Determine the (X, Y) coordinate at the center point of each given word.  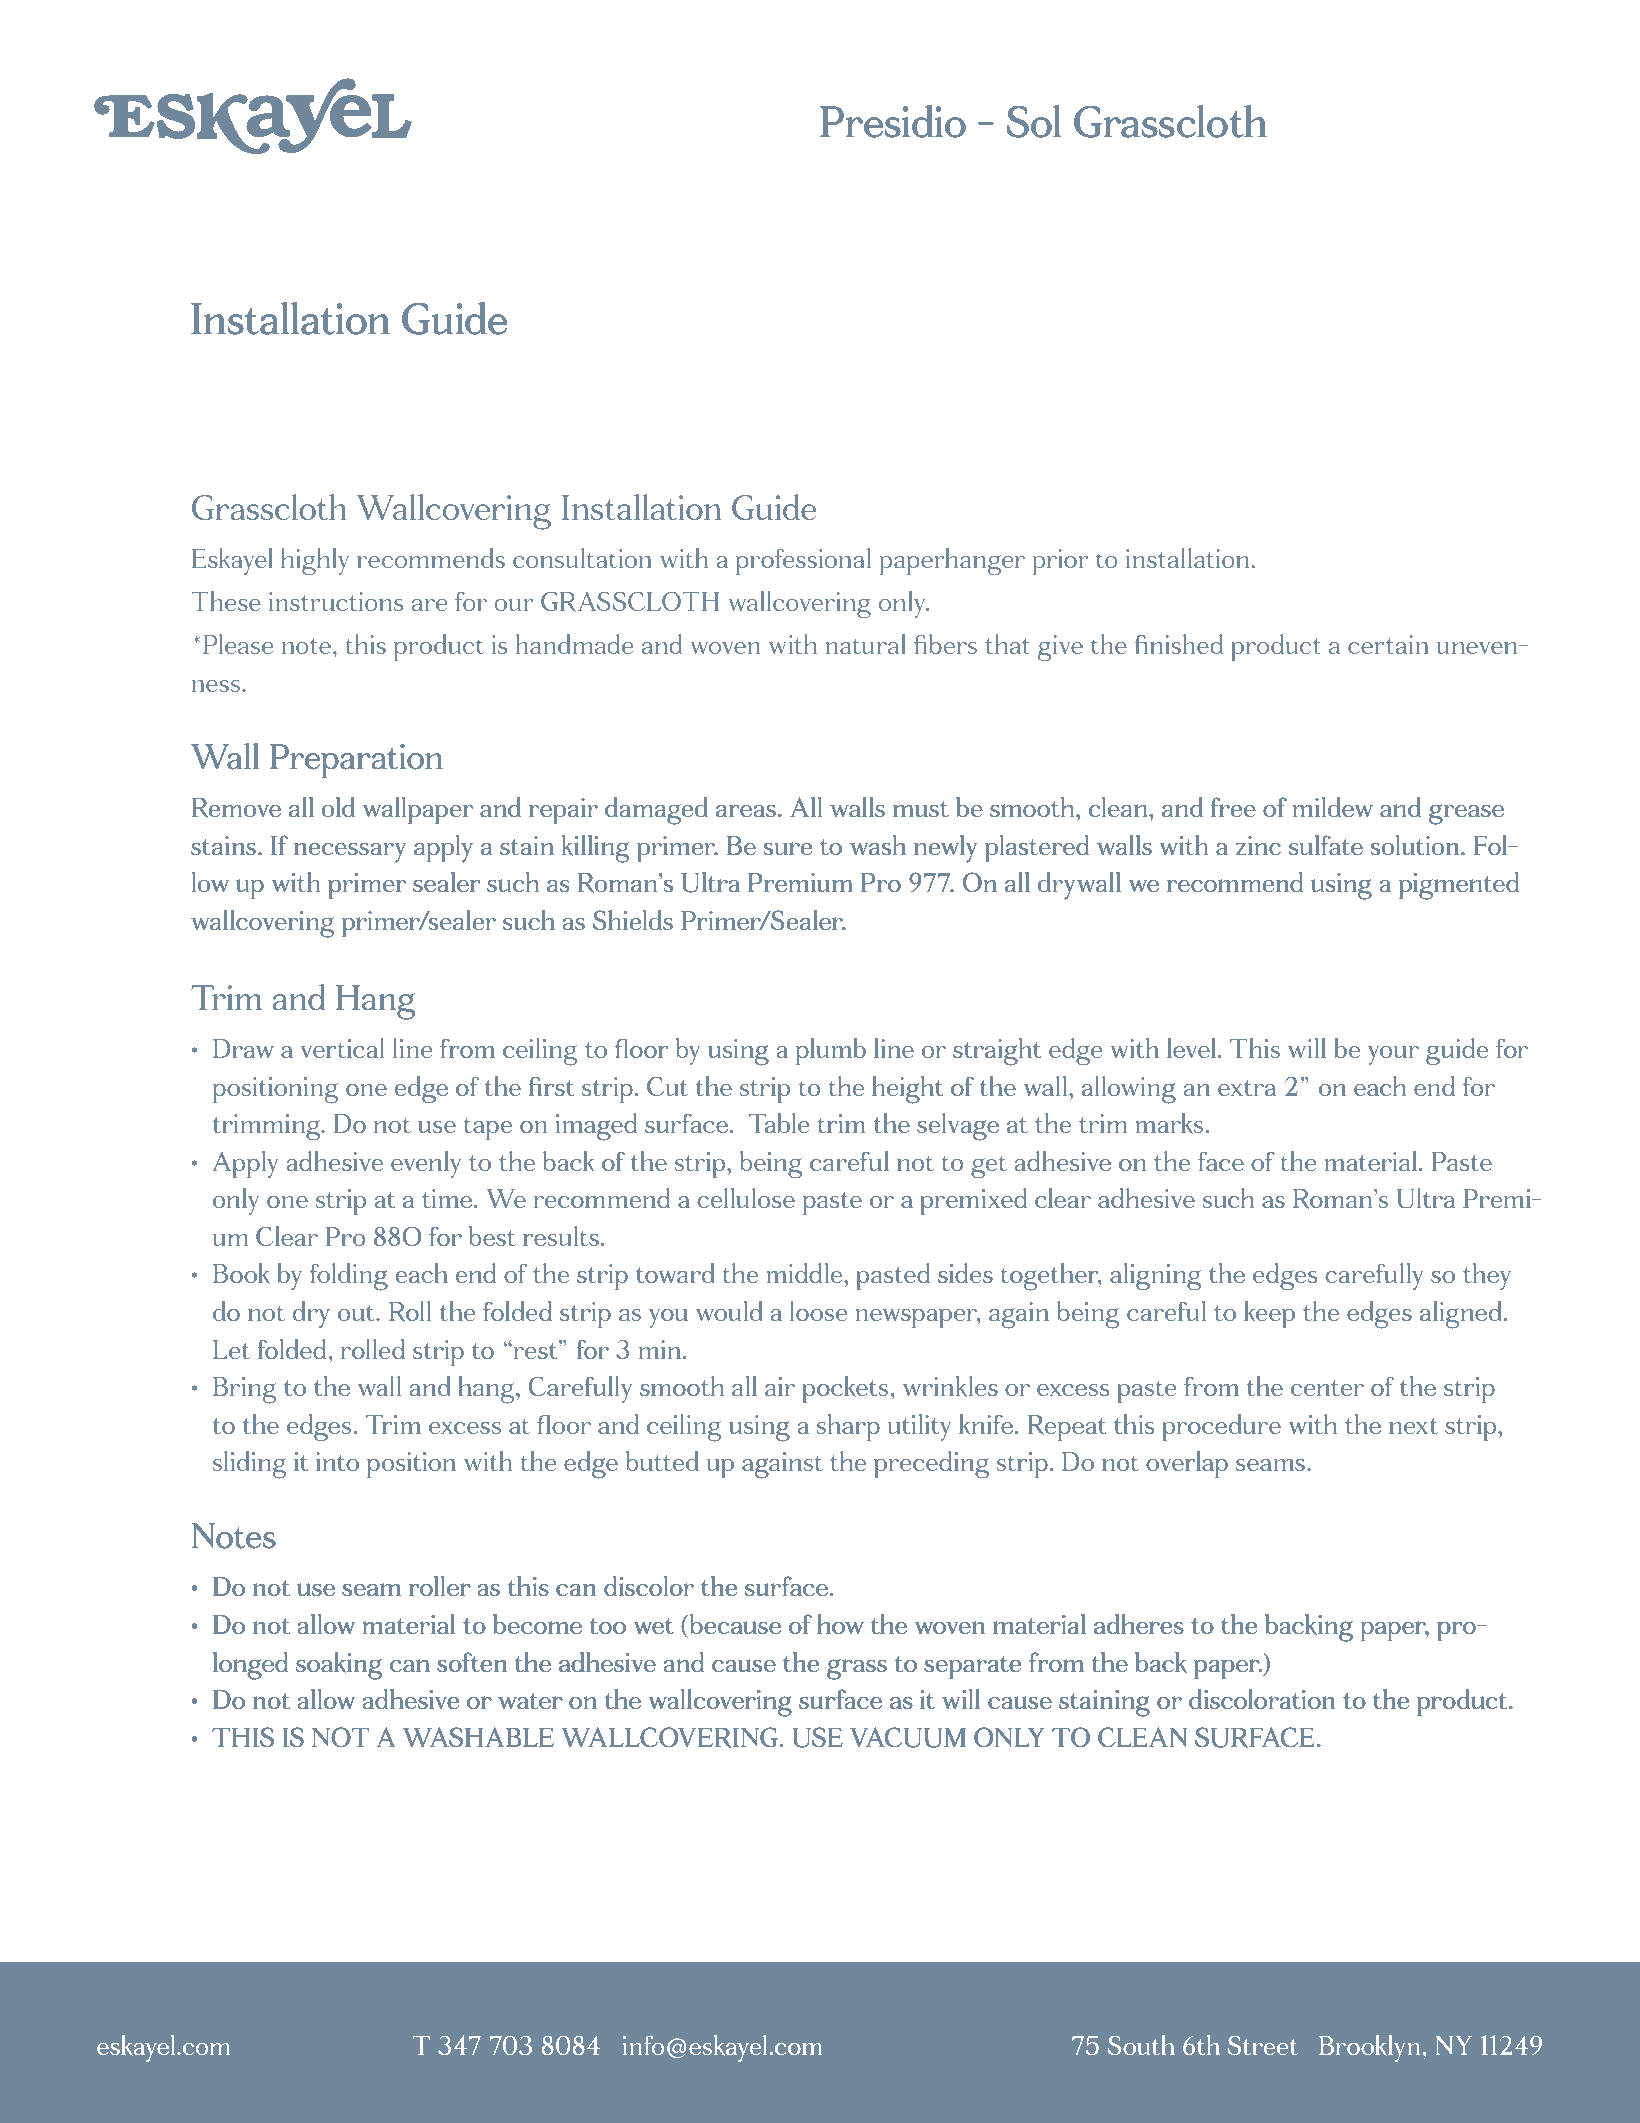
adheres (1139, 1624)
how (840, 1624)
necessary (350, 852)
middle (805, 1273)
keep (1269, 1314)
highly (315, 562)
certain (1388, 644)
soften (472, 1662)
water (530, 1701)
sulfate (1326, 845)
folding (349, 1277)
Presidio (893, 121)
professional (803, 561)
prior (1061, 562)
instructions (336, 601)
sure (787, 848)
